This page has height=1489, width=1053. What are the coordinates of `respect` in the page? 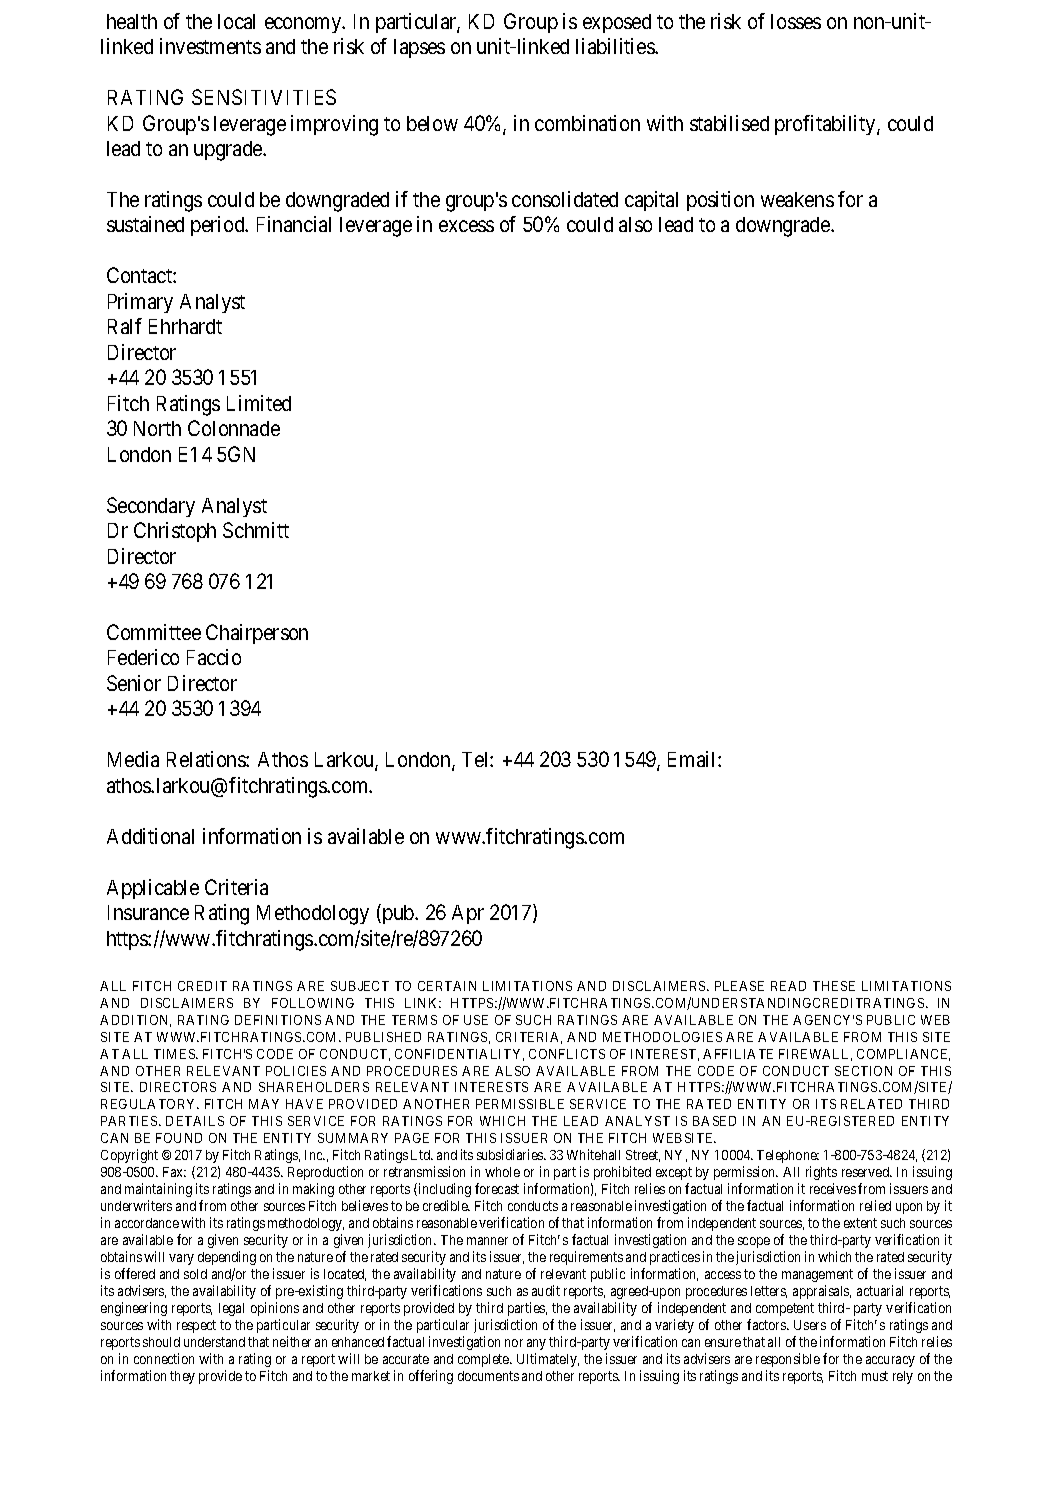 It's located at (196, 1326).
